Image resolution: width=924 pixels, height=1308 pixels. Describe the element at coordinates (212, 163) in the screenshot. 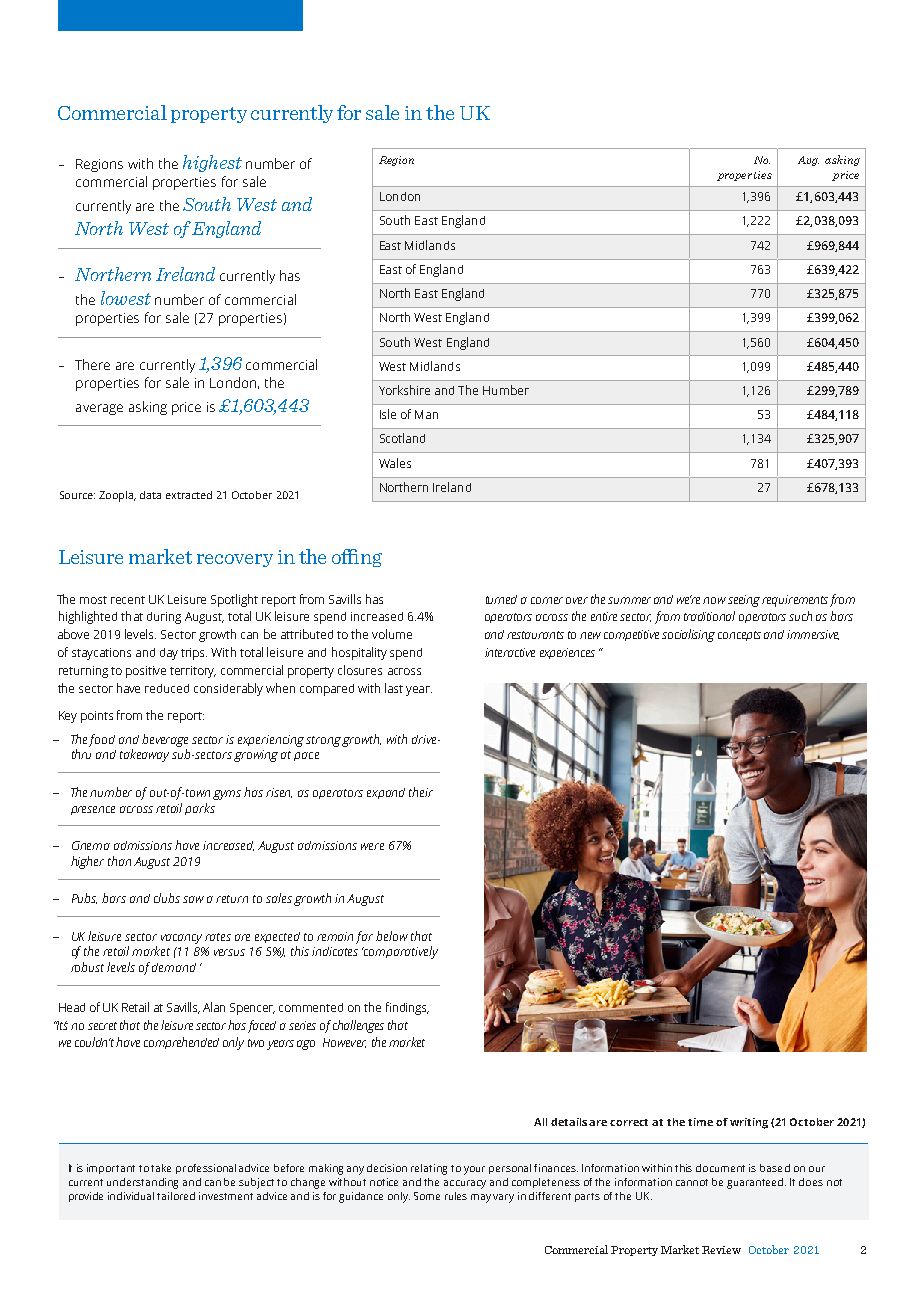

I see `highest` at that location.
